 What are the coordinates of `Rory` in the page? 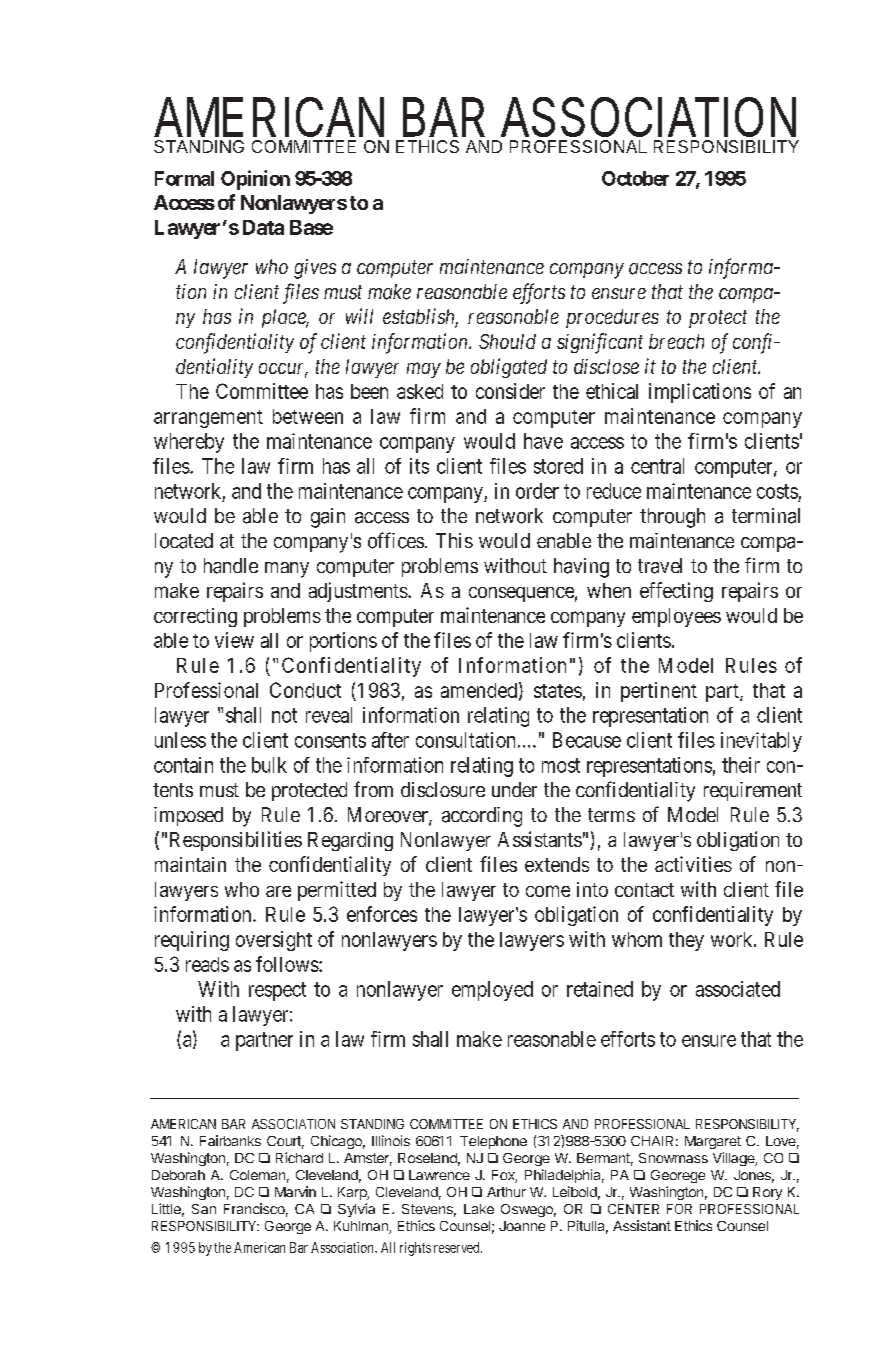 It's located at (767, 1193).
